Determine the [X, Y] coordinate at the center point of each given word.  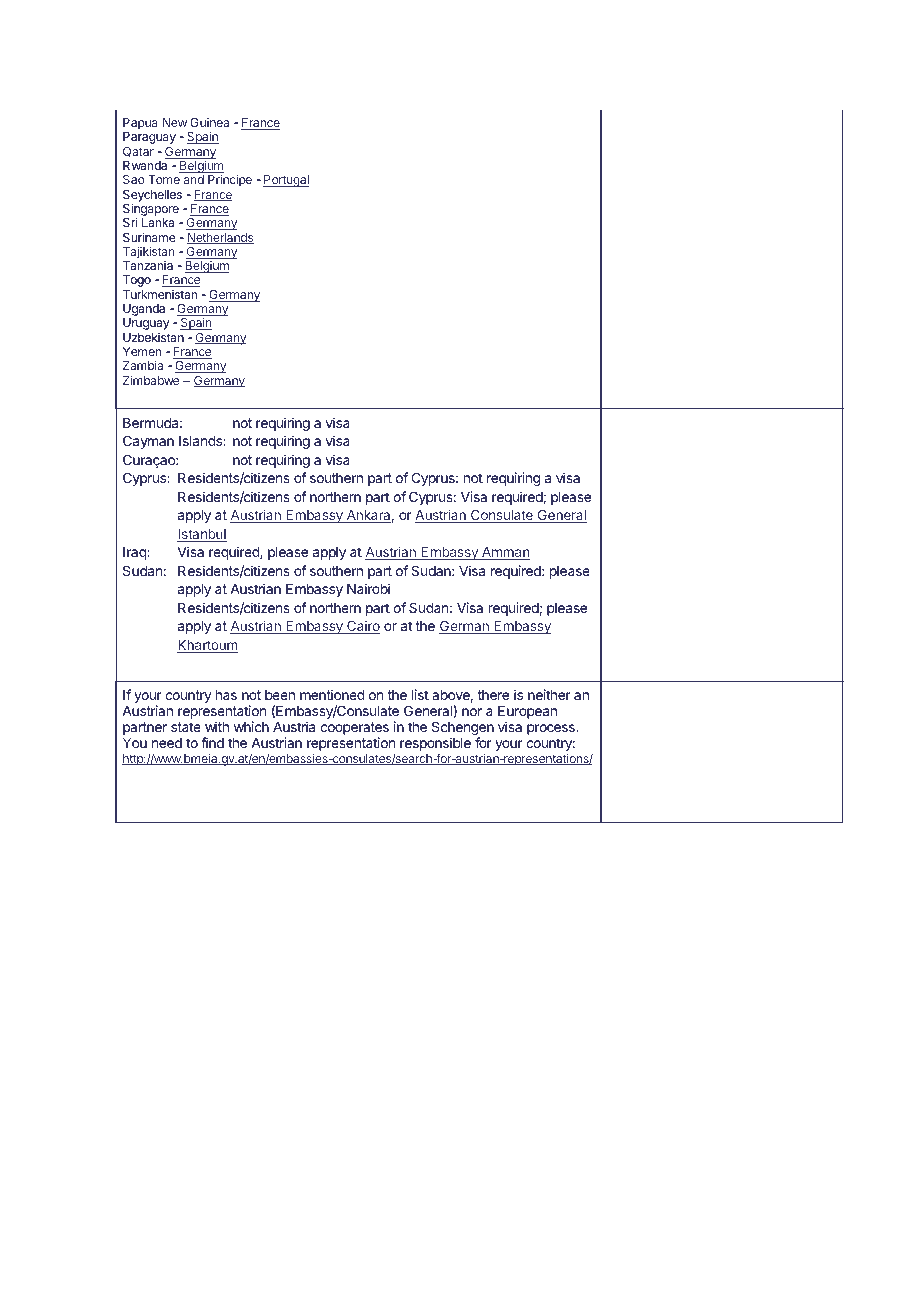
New [175, 122]
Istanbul [202, 535]
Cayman [148, 442]
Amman [505, 553]
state [186, 727]
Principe [230, 180]
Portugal [286, 181]
